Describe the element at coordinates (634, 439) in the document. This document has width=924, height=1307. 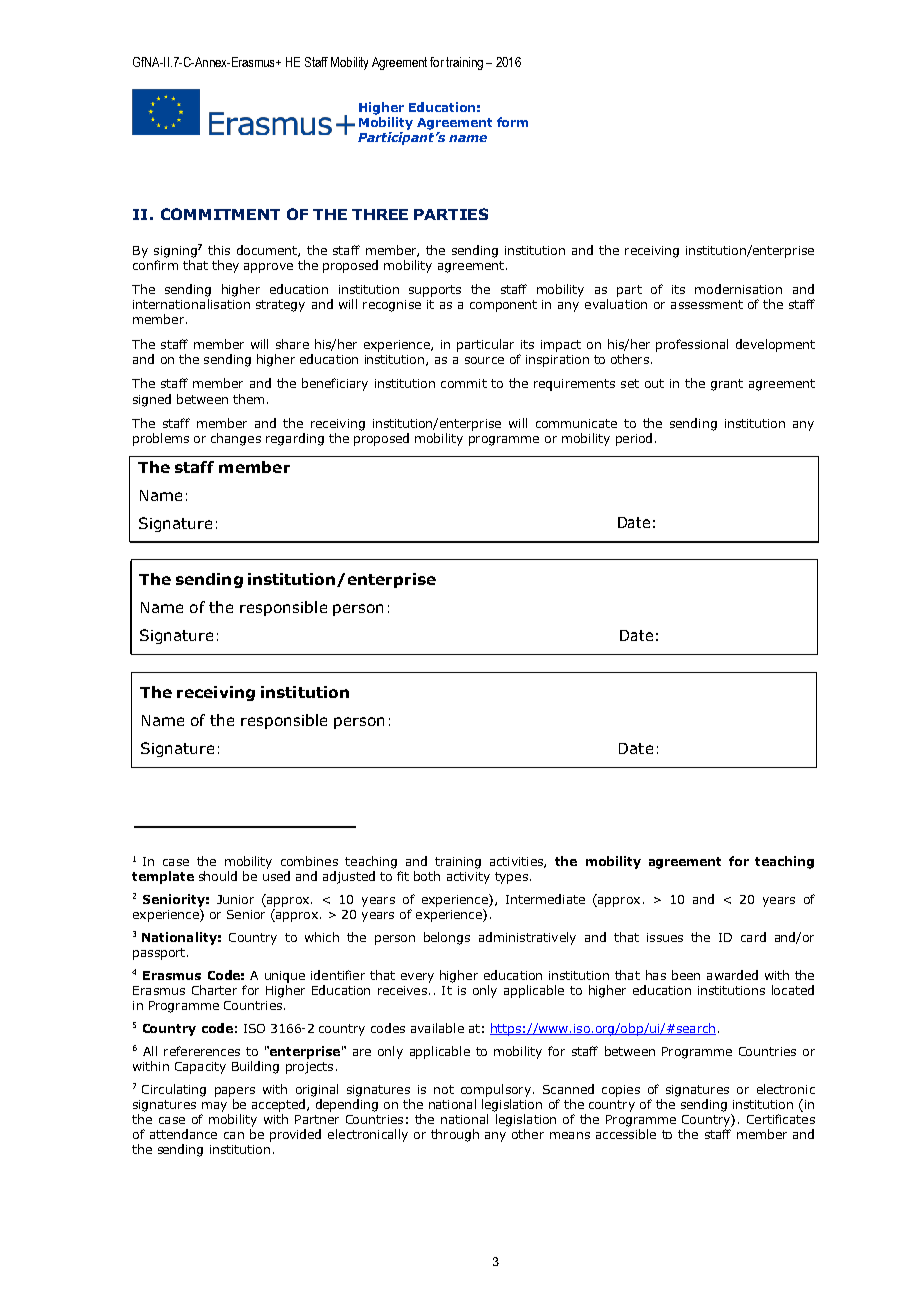
I see `period` at that location.
